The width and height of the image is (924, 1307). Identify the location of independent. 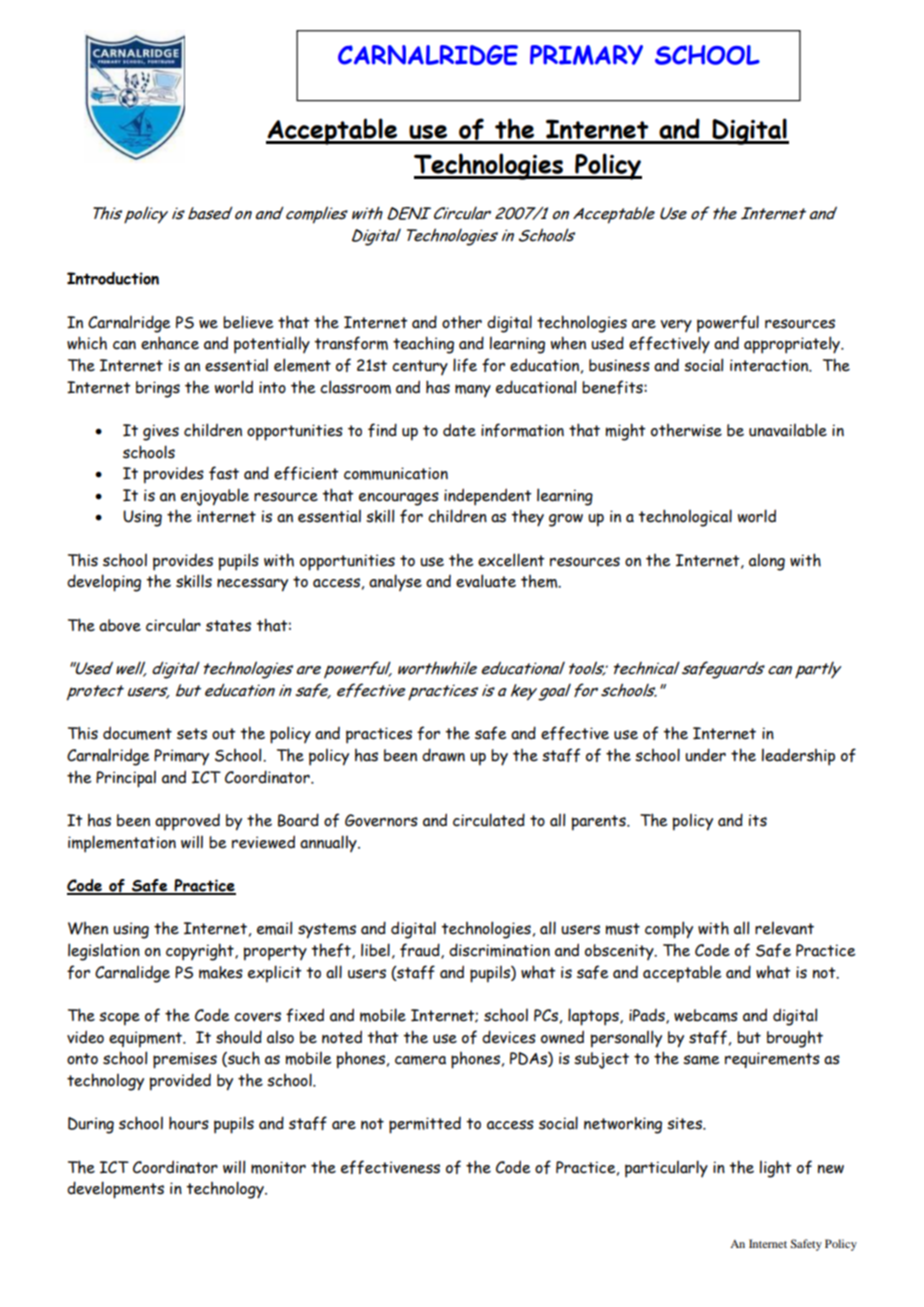
(488, 497).
